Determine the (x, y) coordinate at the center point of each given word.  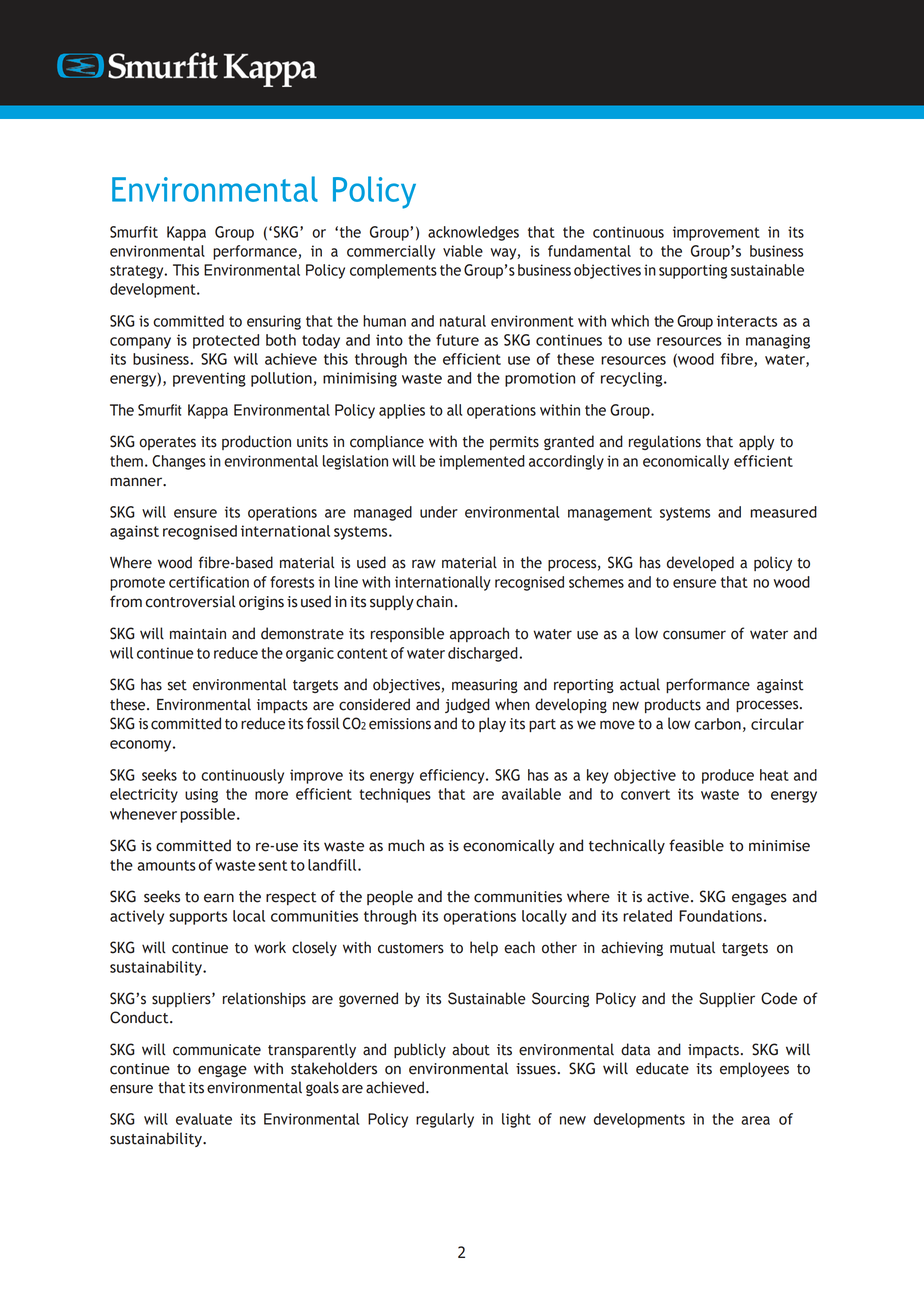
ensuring (274, 322)
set (177, 685)
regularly (445, 1120)
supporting (693, 271)
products (673, 705)
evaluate (204, 1119)
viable (463, 251)
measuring (485, 686)
